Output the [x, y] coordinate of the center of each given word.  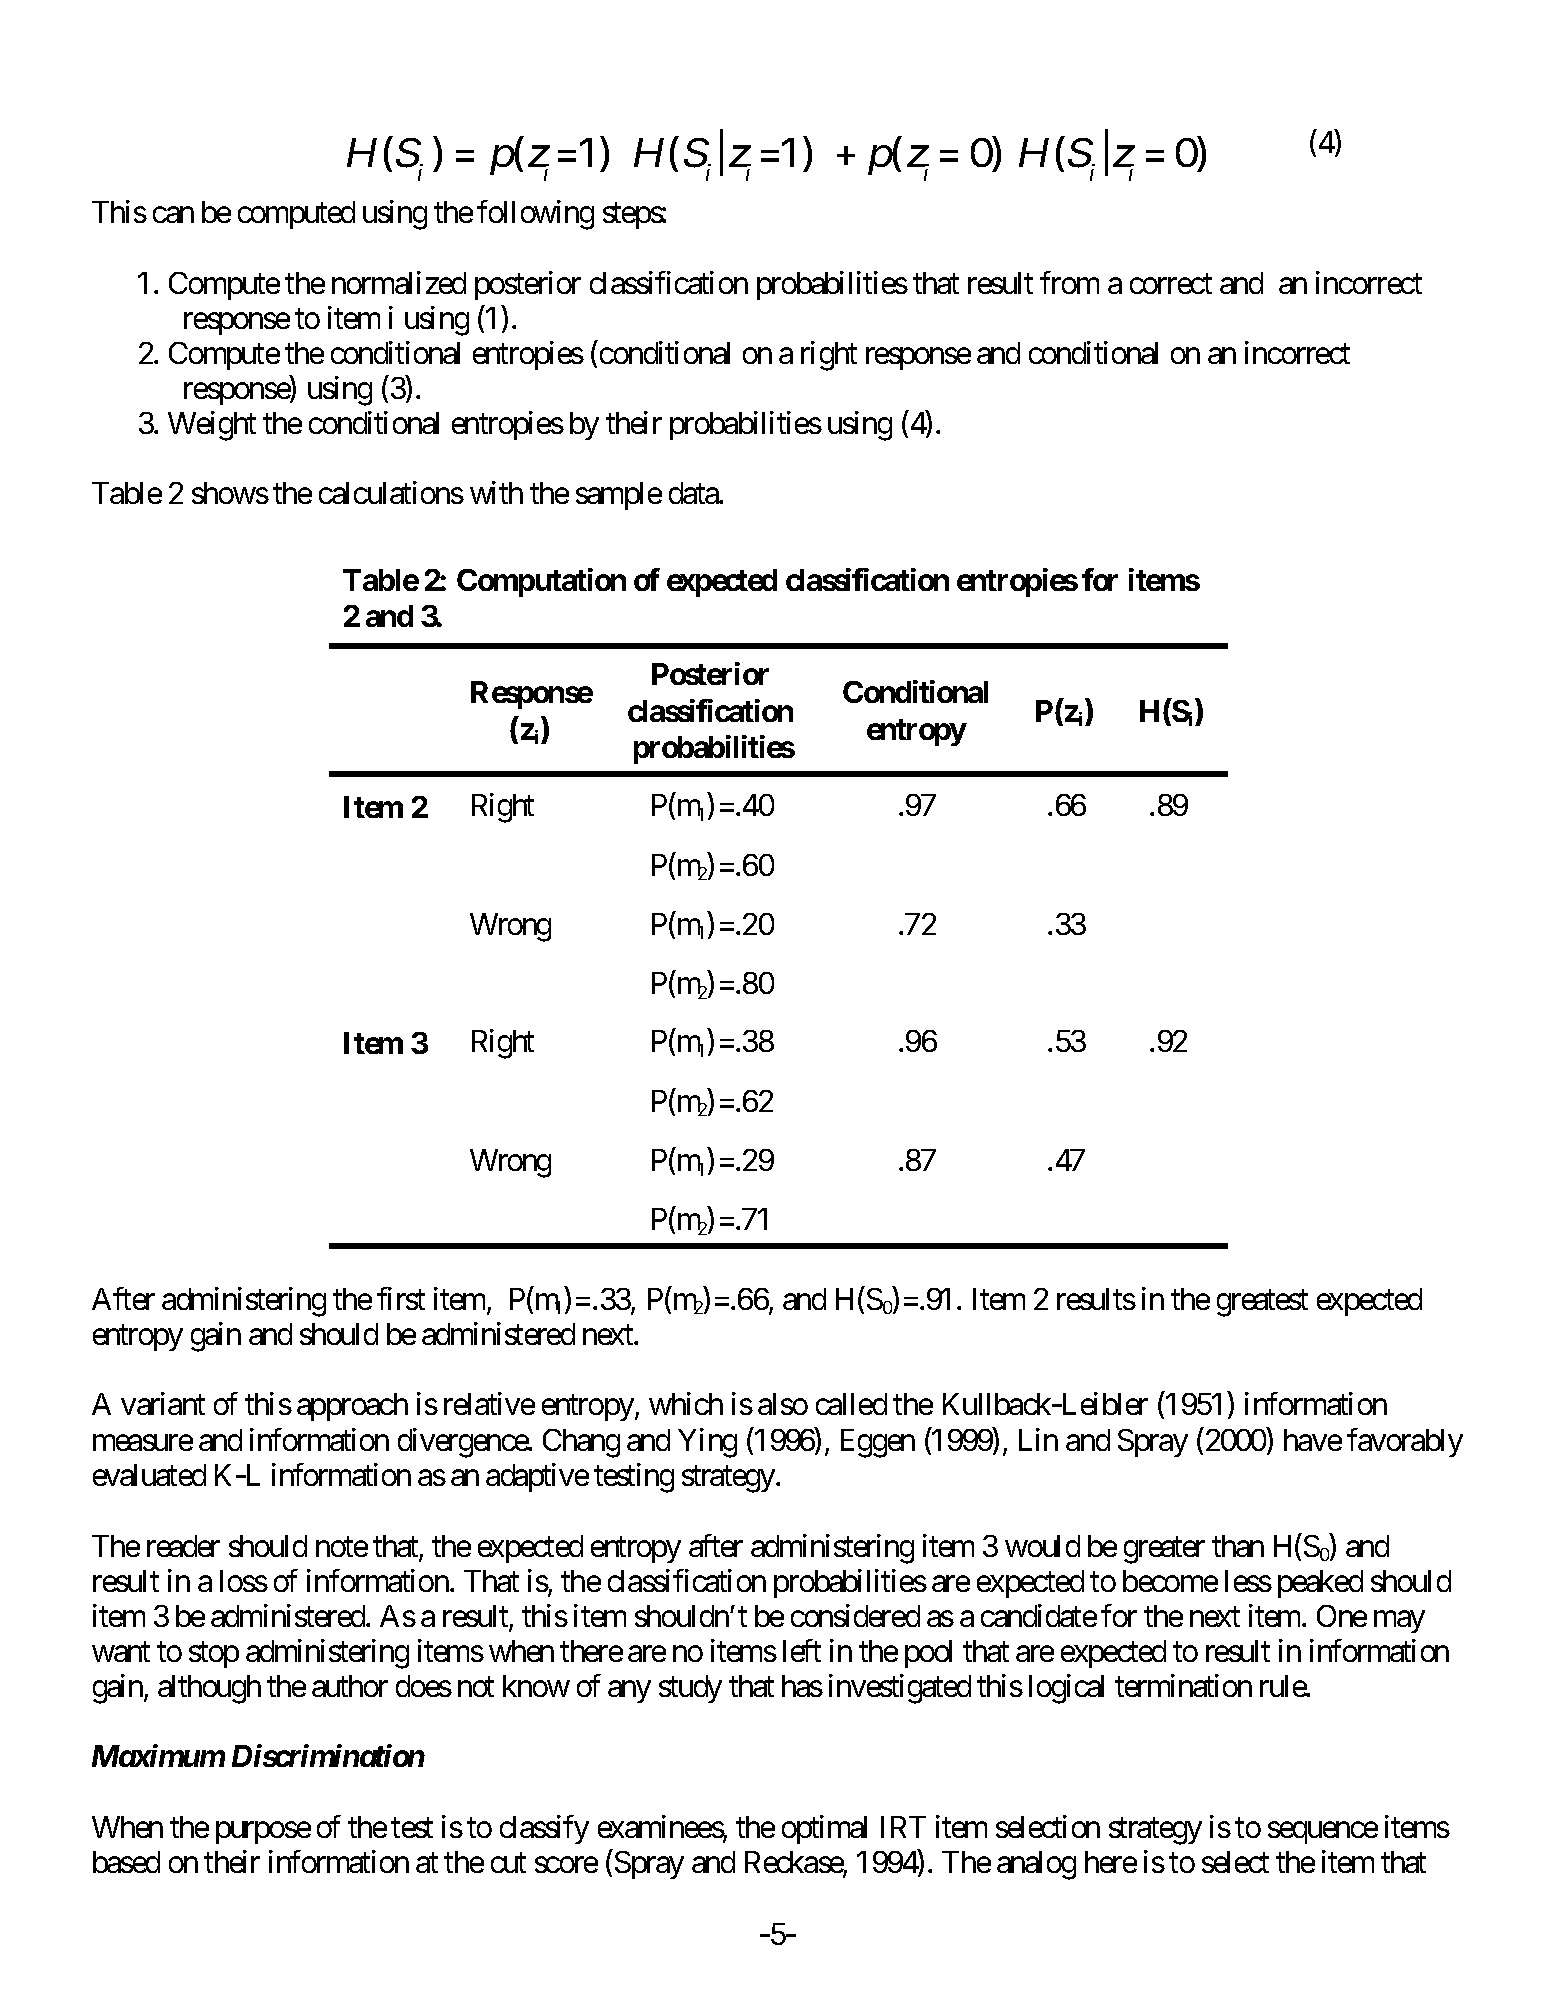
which [686, 1403]
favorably [1405, 1443]
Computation [541, 582]
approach [352, 1407]
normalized [399, 282]
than [1238, 1546]
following [535, 215]
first [401, 1298]
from [1069, 282]
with [496, 492]
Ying [707, 1443]
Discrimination [328, 1755]
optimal [824, 1830]
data [694, 493]
